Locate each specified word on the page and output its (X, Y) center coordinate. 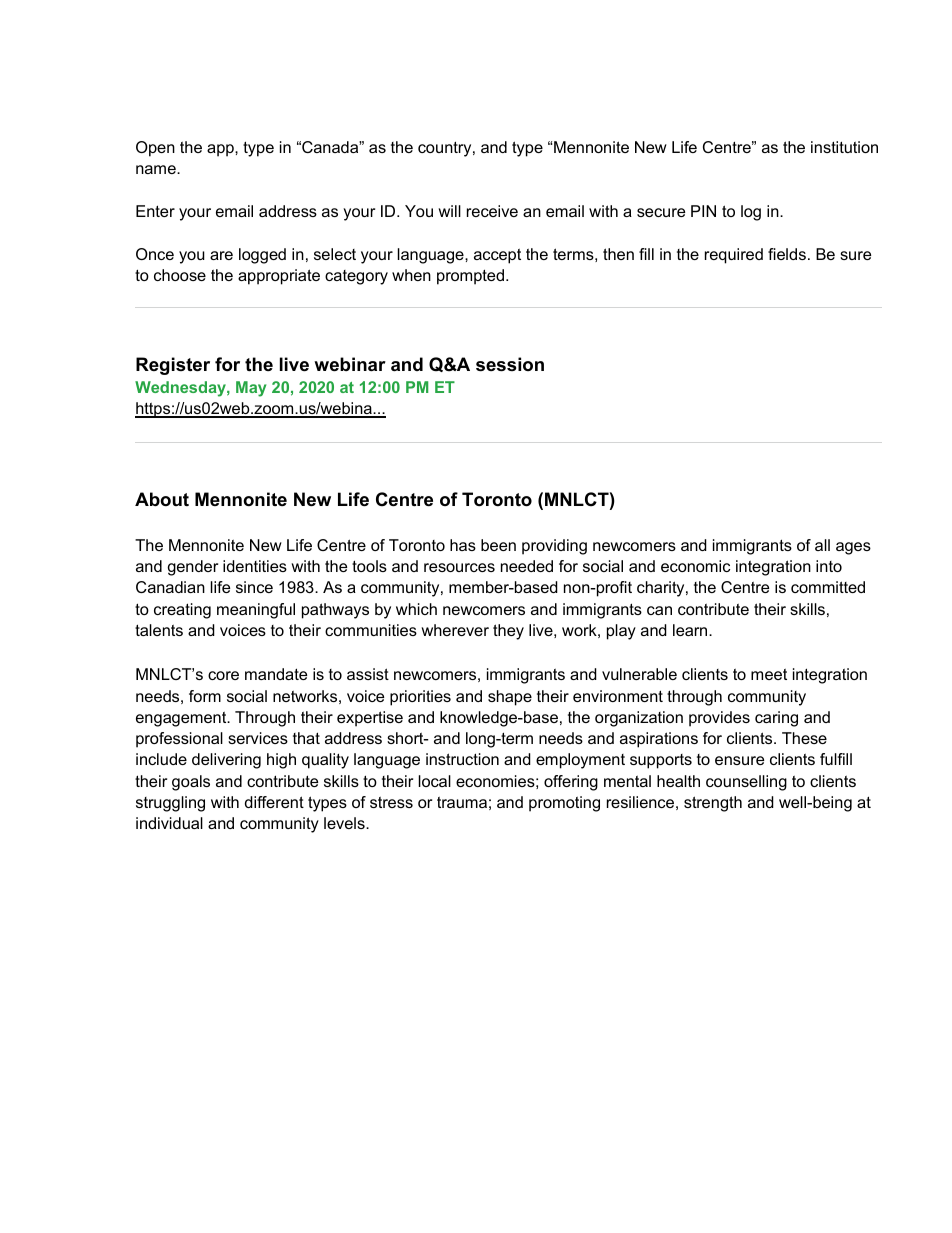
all (822, 545)
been (498, 545)
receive (492, 211)
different (274, 802)
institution (844, 147)
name (157, 169)
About (162, 499)
